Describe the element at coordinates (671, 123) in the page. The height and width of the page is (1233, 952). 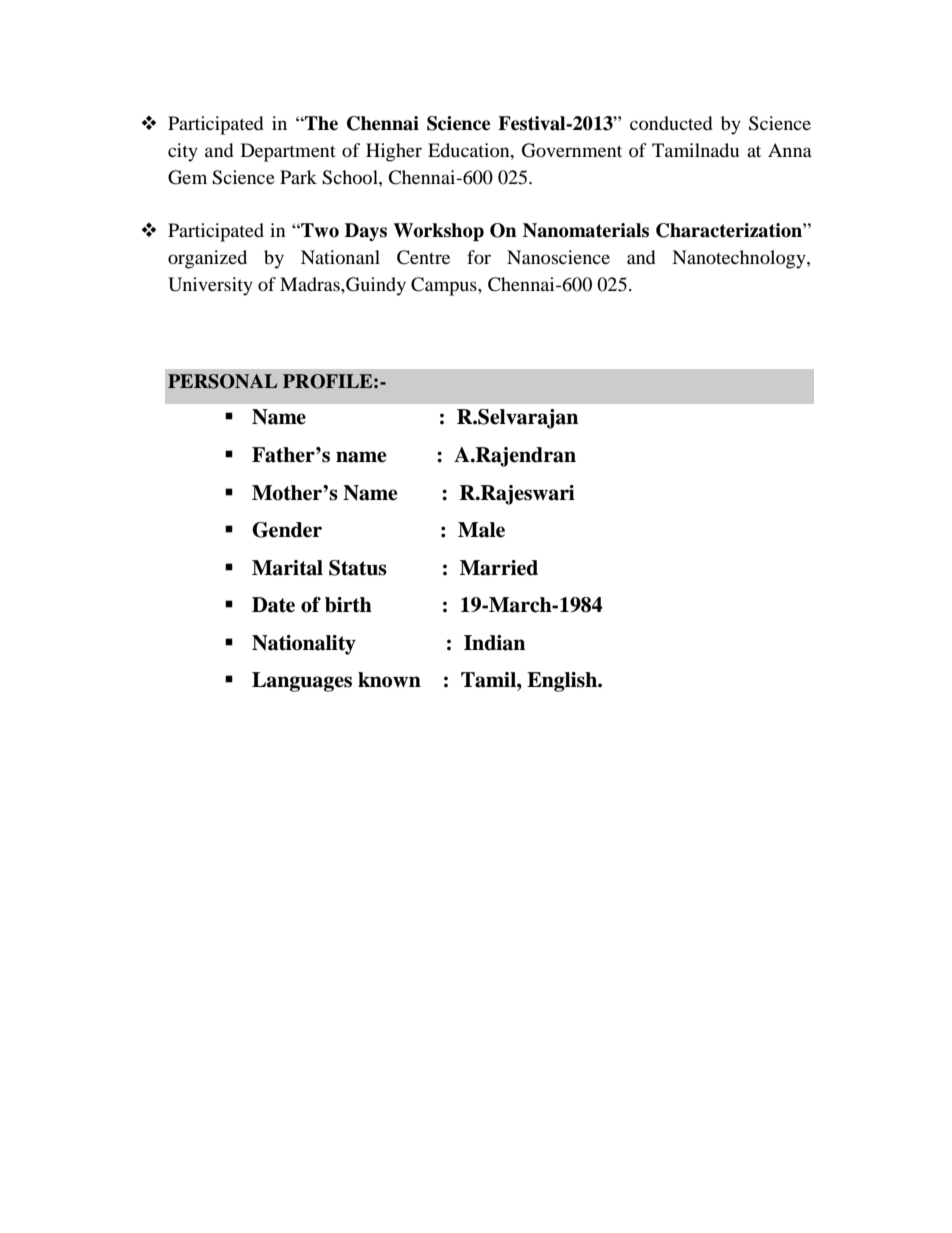
I see `conducted` at that location.
